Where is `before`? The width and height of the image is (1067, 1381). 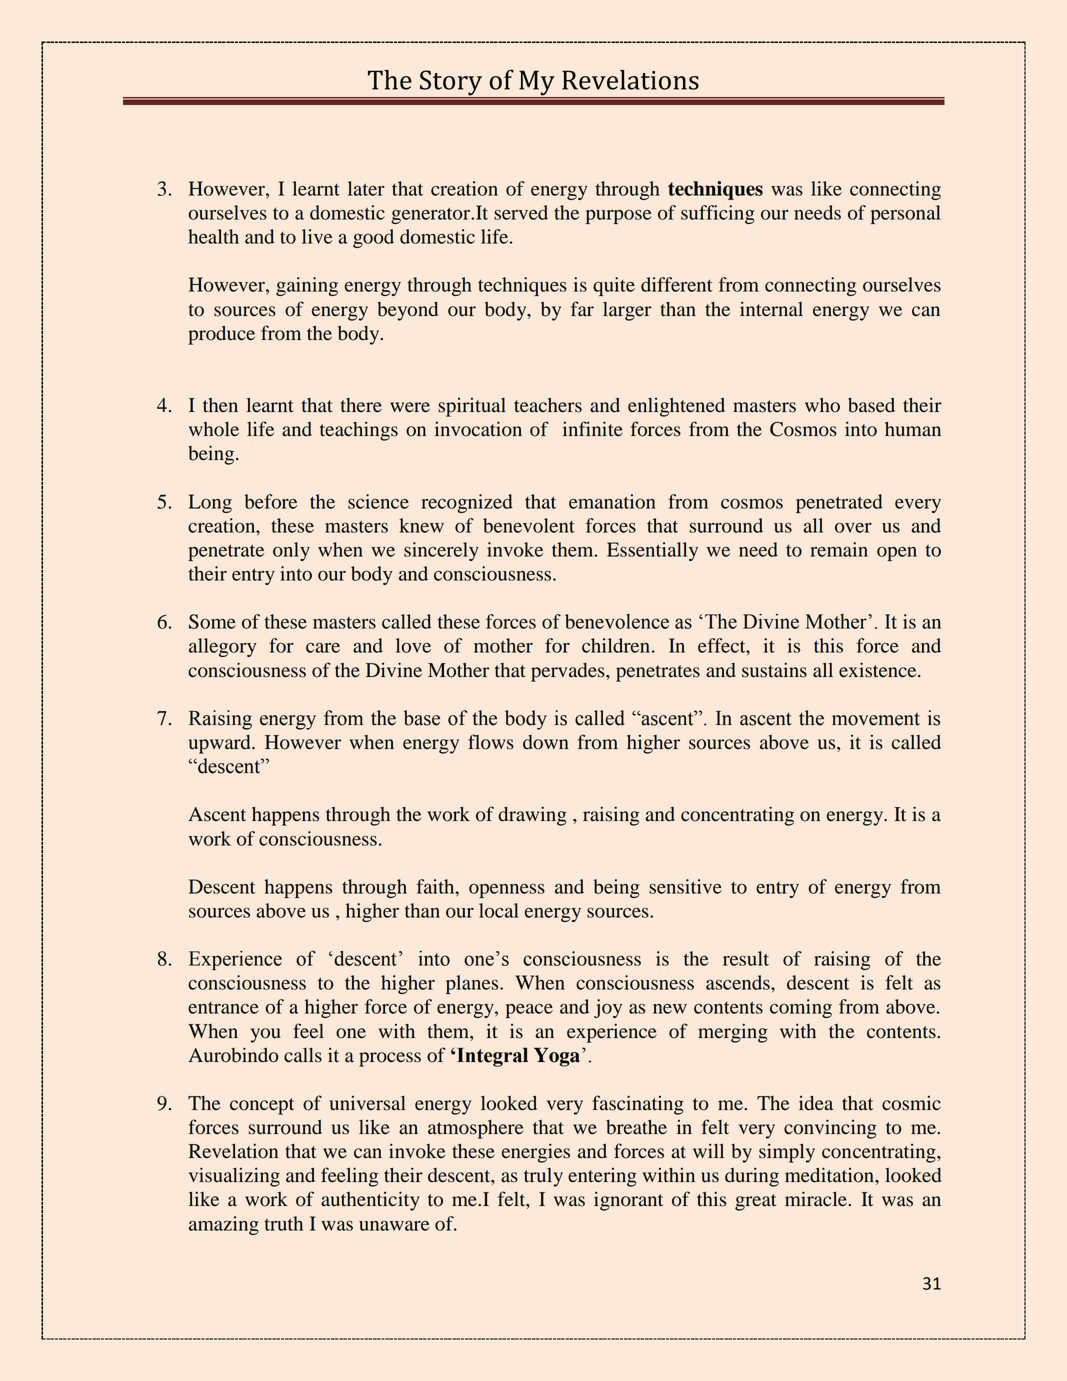 before is located at coordinates (271, 501).
